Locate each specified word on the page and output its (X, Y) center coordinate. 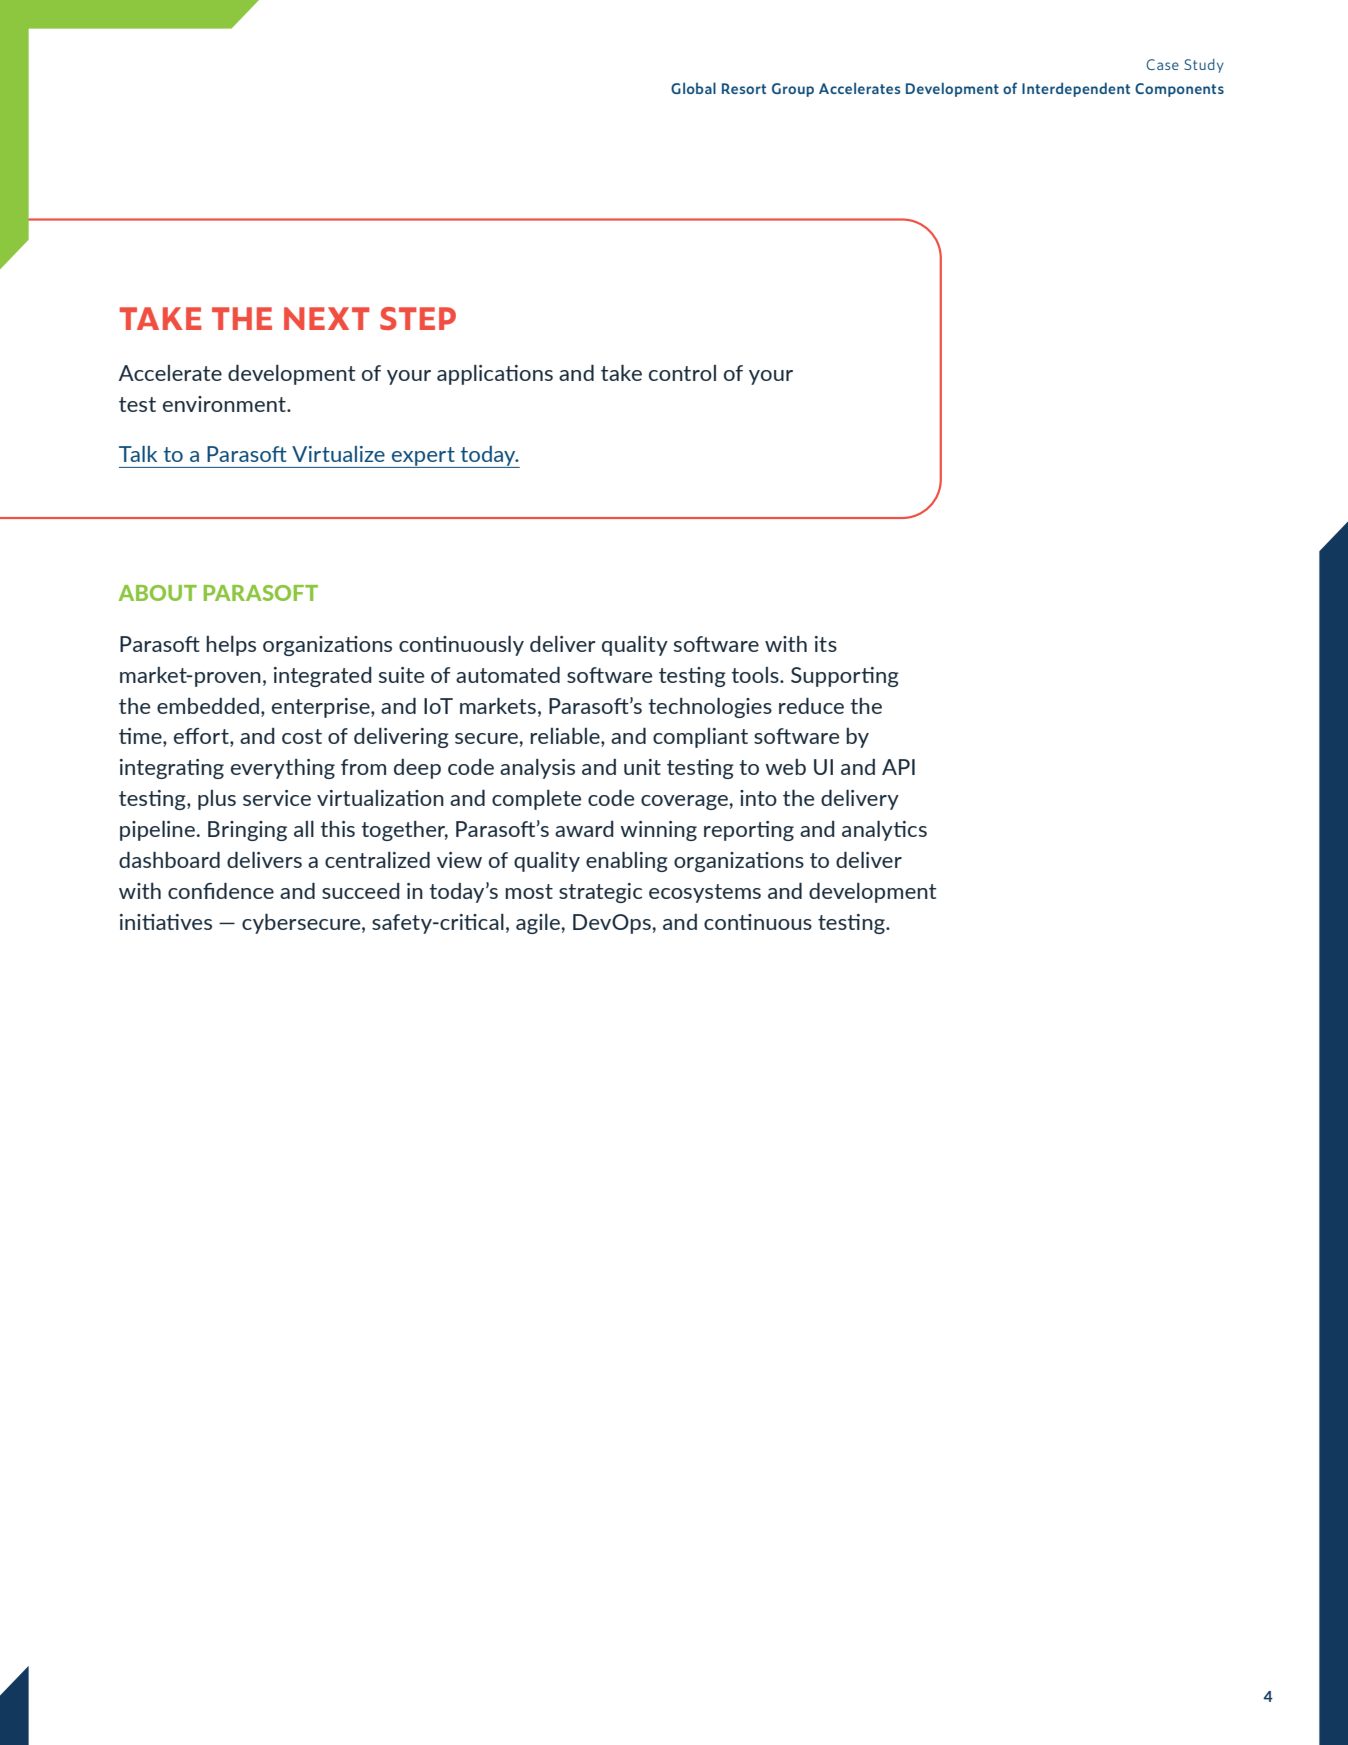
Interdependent (1076, 89)
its (826, 644)
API (898, 767)
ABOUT (157, 593)
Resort (744, 88)
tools (756, 675)
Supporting (845, 677)
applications (495, 375)
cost (302, 736)
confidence (221, 891)
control (682, 373)
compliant (700, 738)
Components (1179, 90)
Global (693, 88)
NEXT (327, 318)
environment (225, 404)
